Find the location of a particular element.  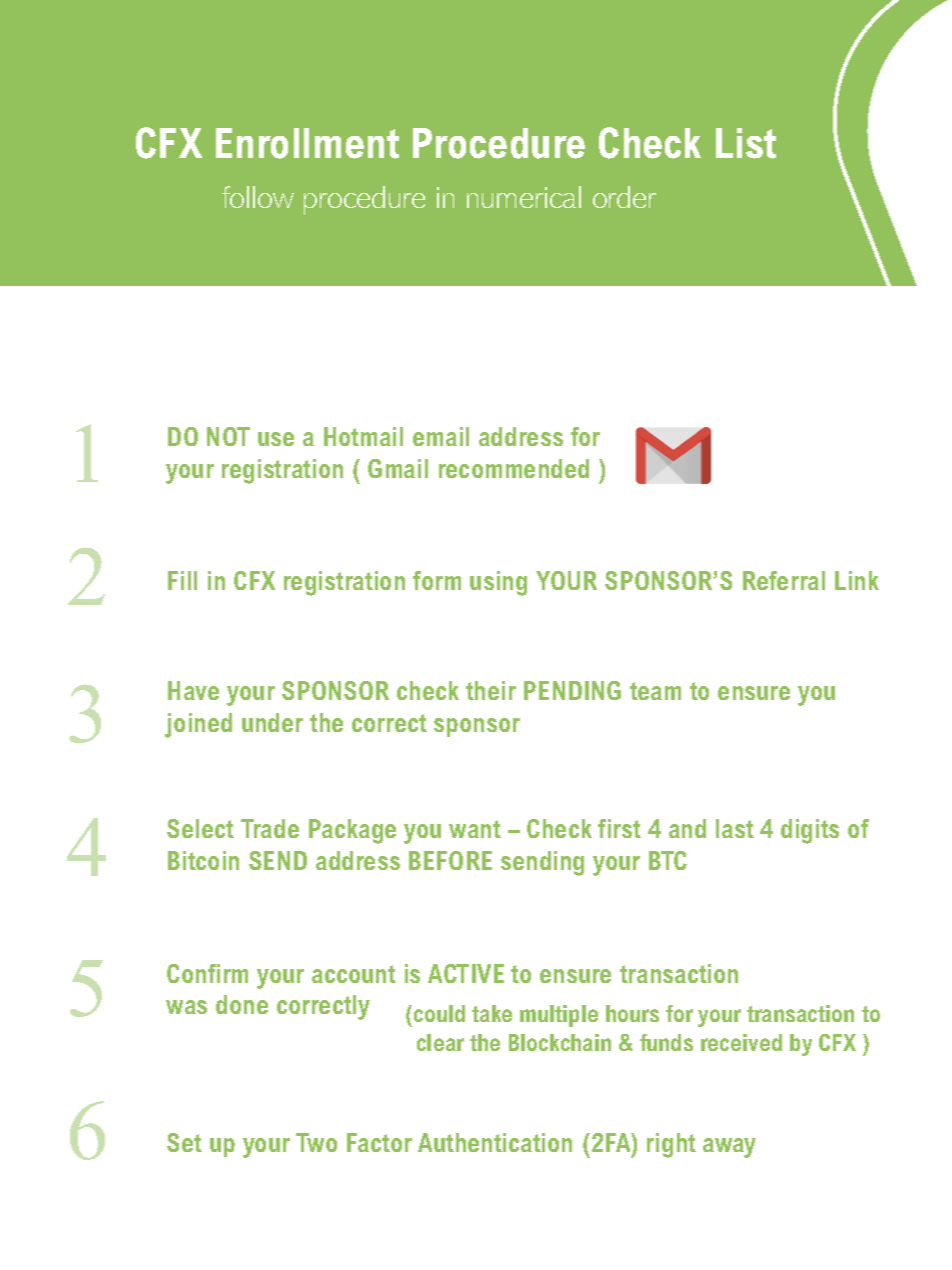

Link is located at coordinates (857, 580).
